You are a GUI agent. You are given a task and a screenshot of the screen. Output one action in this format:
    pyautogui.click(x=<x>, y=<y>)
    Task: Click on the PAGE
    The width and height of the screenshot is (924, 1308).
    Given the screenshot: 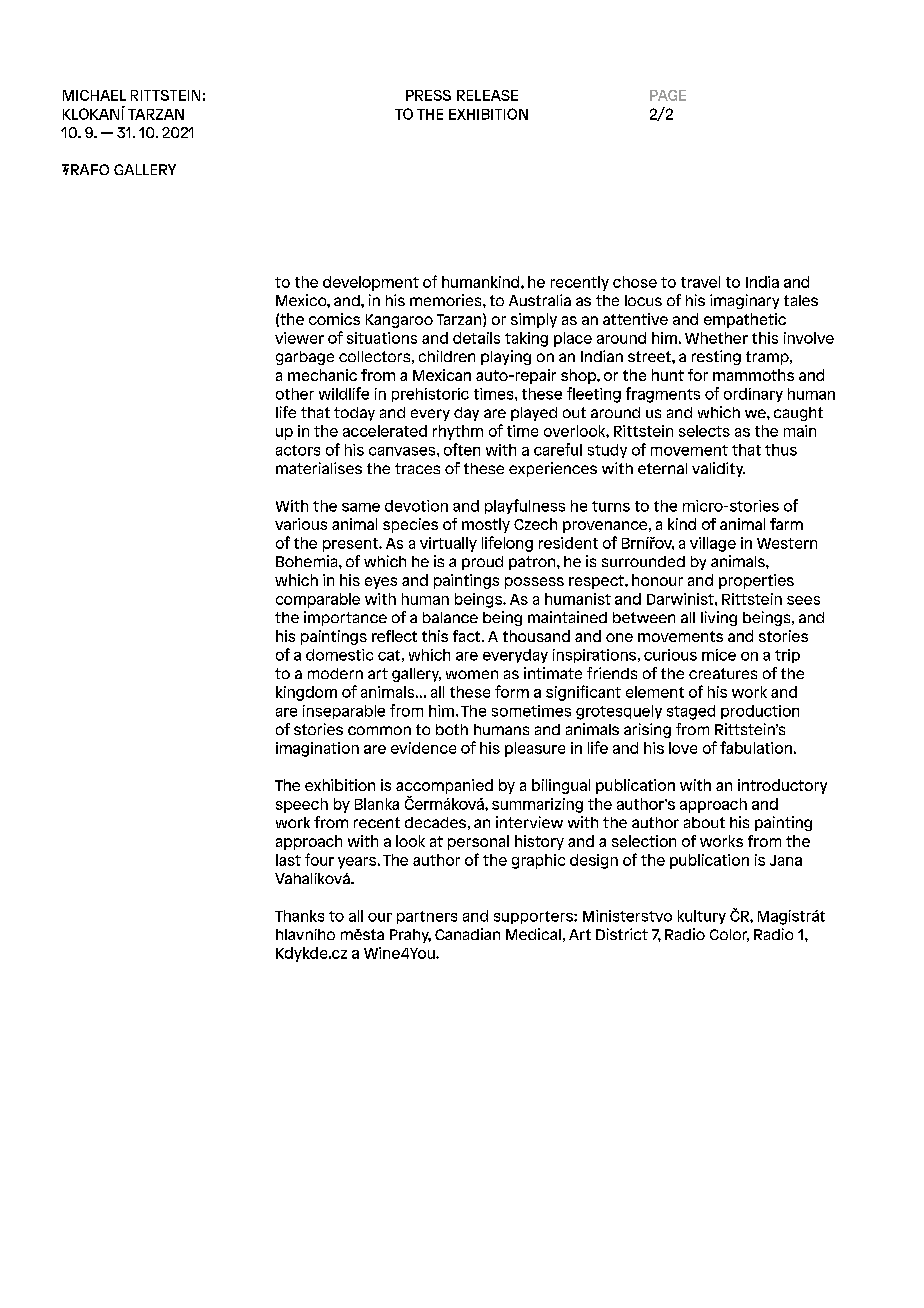 What is the action you would take?
    pyautogui.click(x=668, y=95)
